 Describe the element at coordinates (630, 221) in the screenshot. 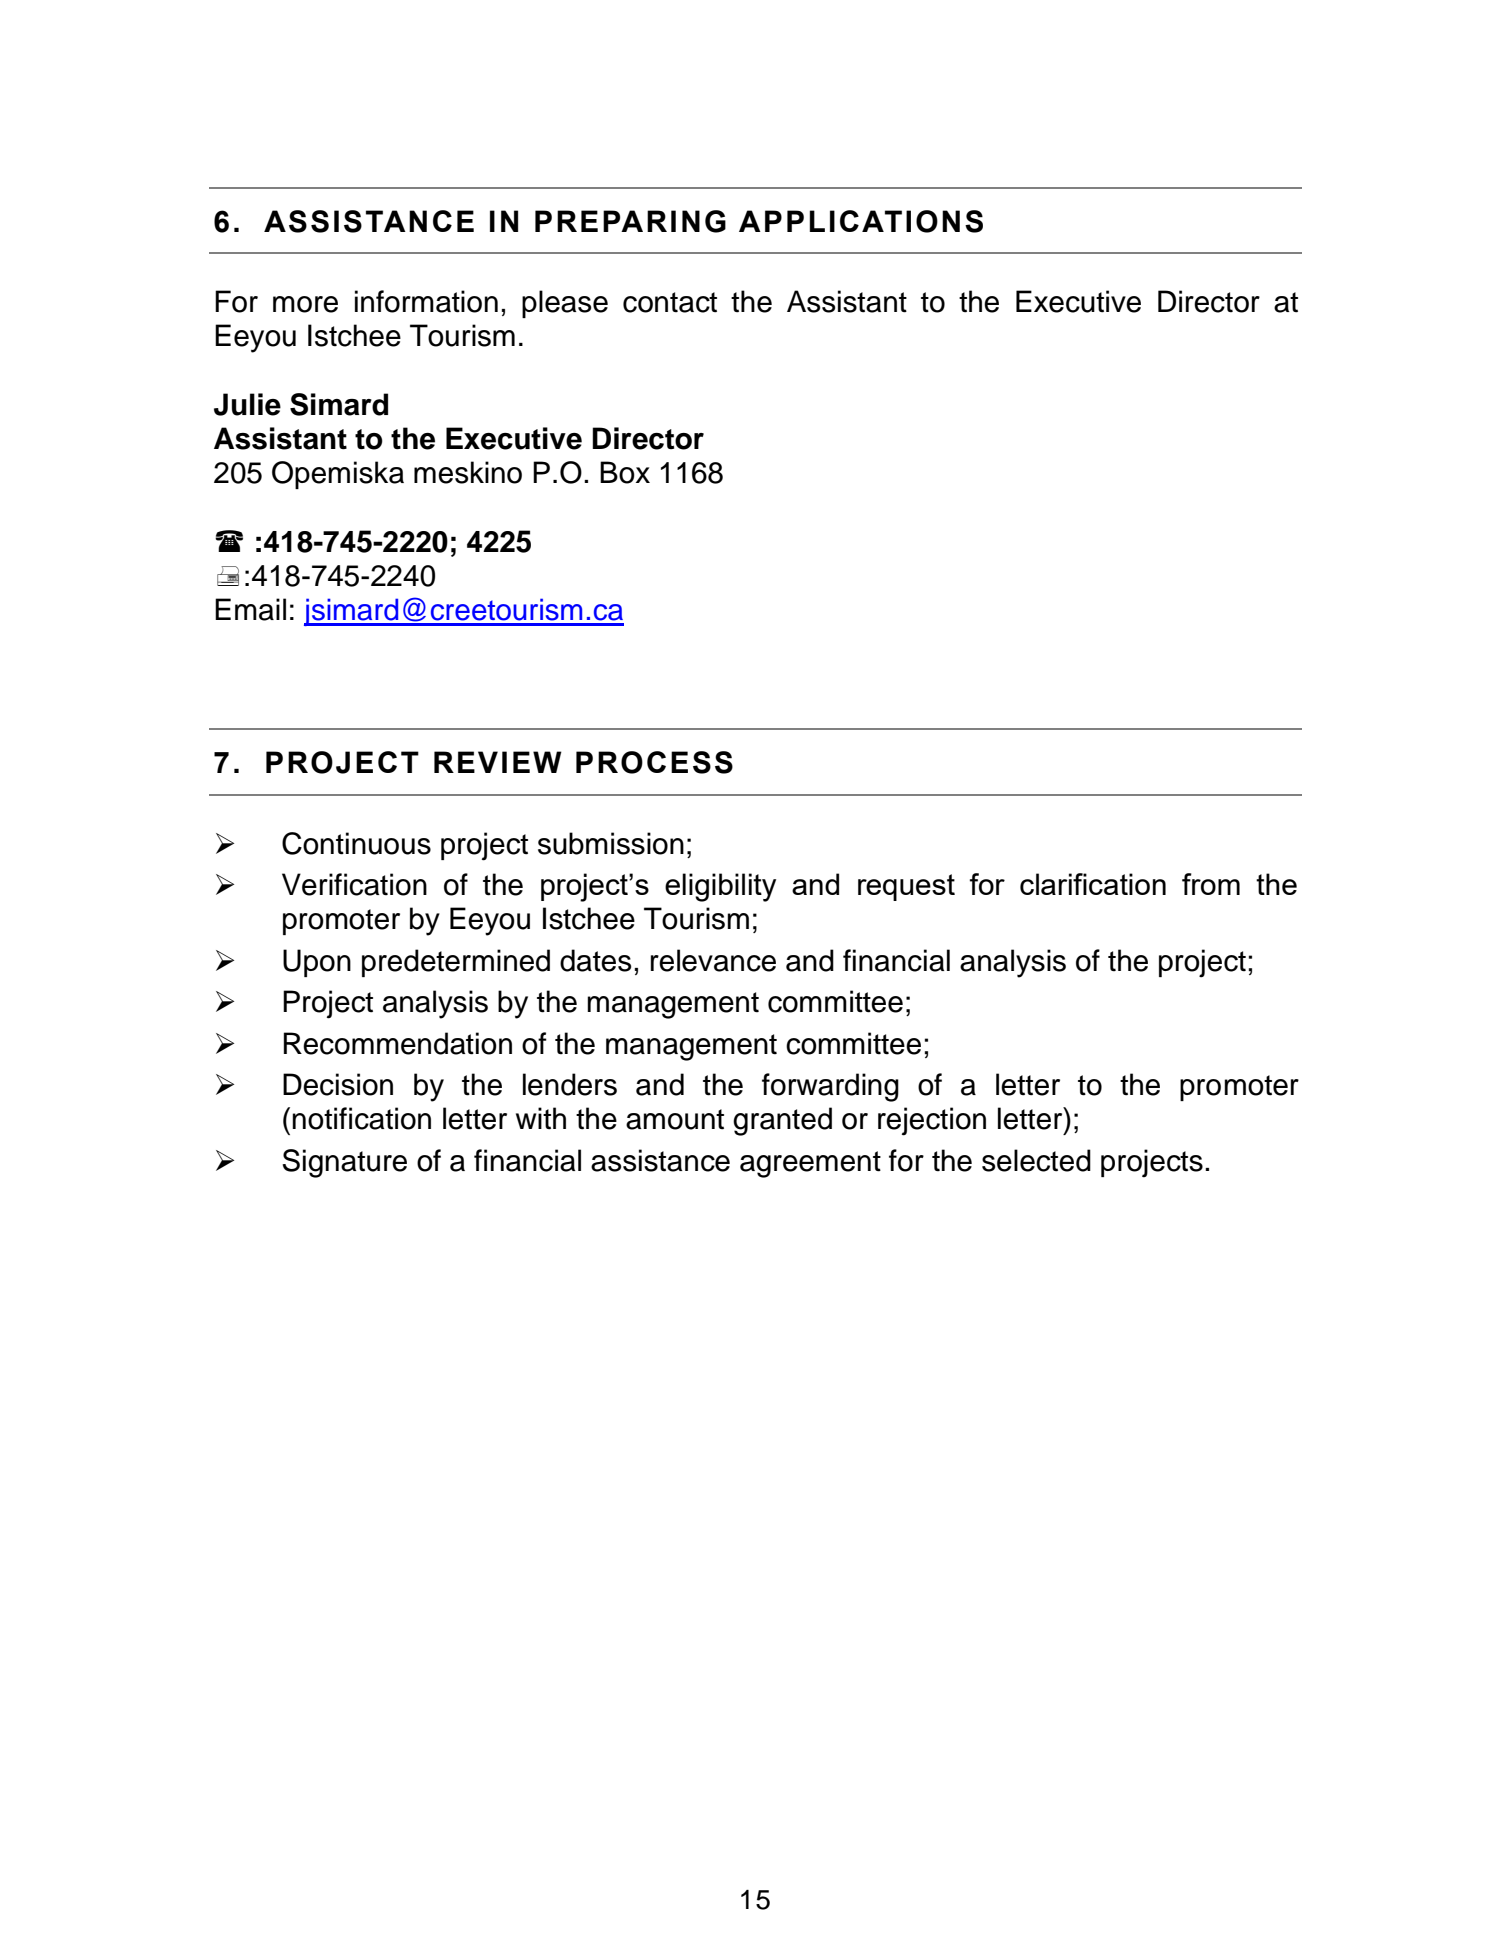

I see `PREPARING` at that location.
